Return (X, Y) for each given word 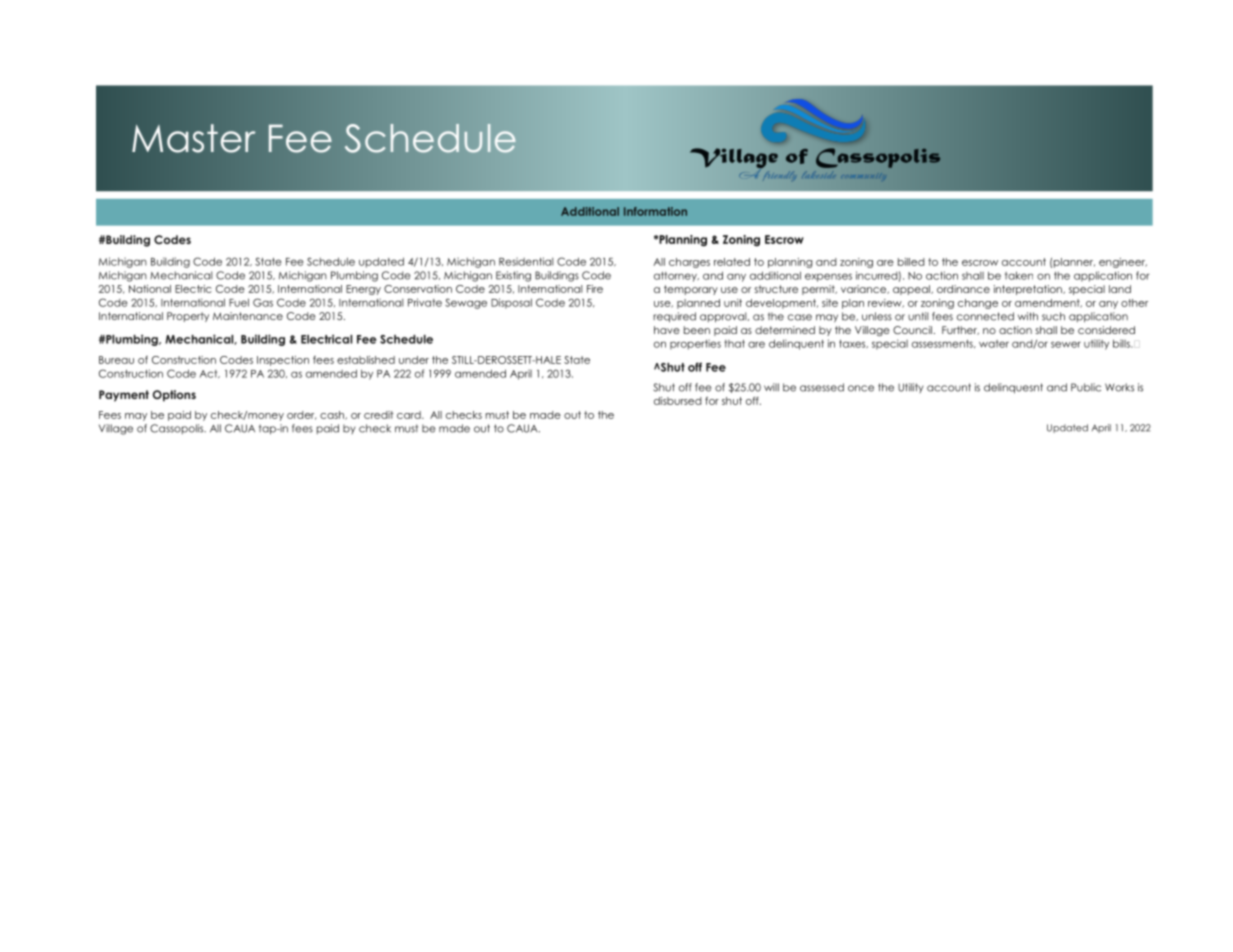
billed (911, 262)
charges (689, 263)
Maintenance (248, 316)
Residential (526, 261)
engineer (1123, 263)
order (301, 415)
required (674, 317)
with (1028, 316)
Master (194, 138)
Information (655, 211)
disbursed (678, 401)
